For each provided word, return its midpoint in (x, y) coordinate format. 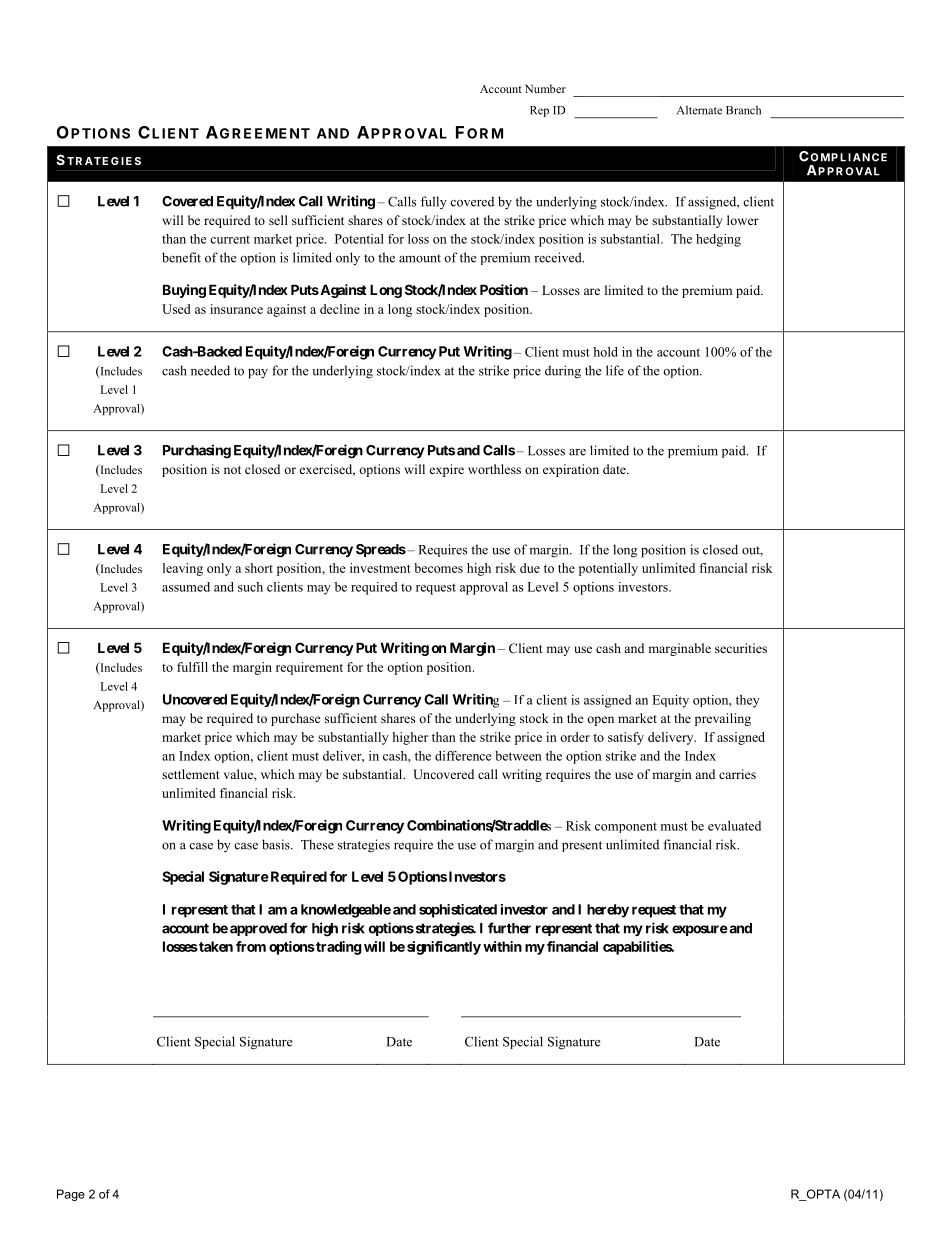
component (626, 827)
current (230, 239)
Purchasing (197, 451)
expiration (571, 470)
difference (463, 756)
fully (434, 202)
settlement (191, 774)
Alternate (699, 110)
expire (447, 470)
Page (71, 1195)
